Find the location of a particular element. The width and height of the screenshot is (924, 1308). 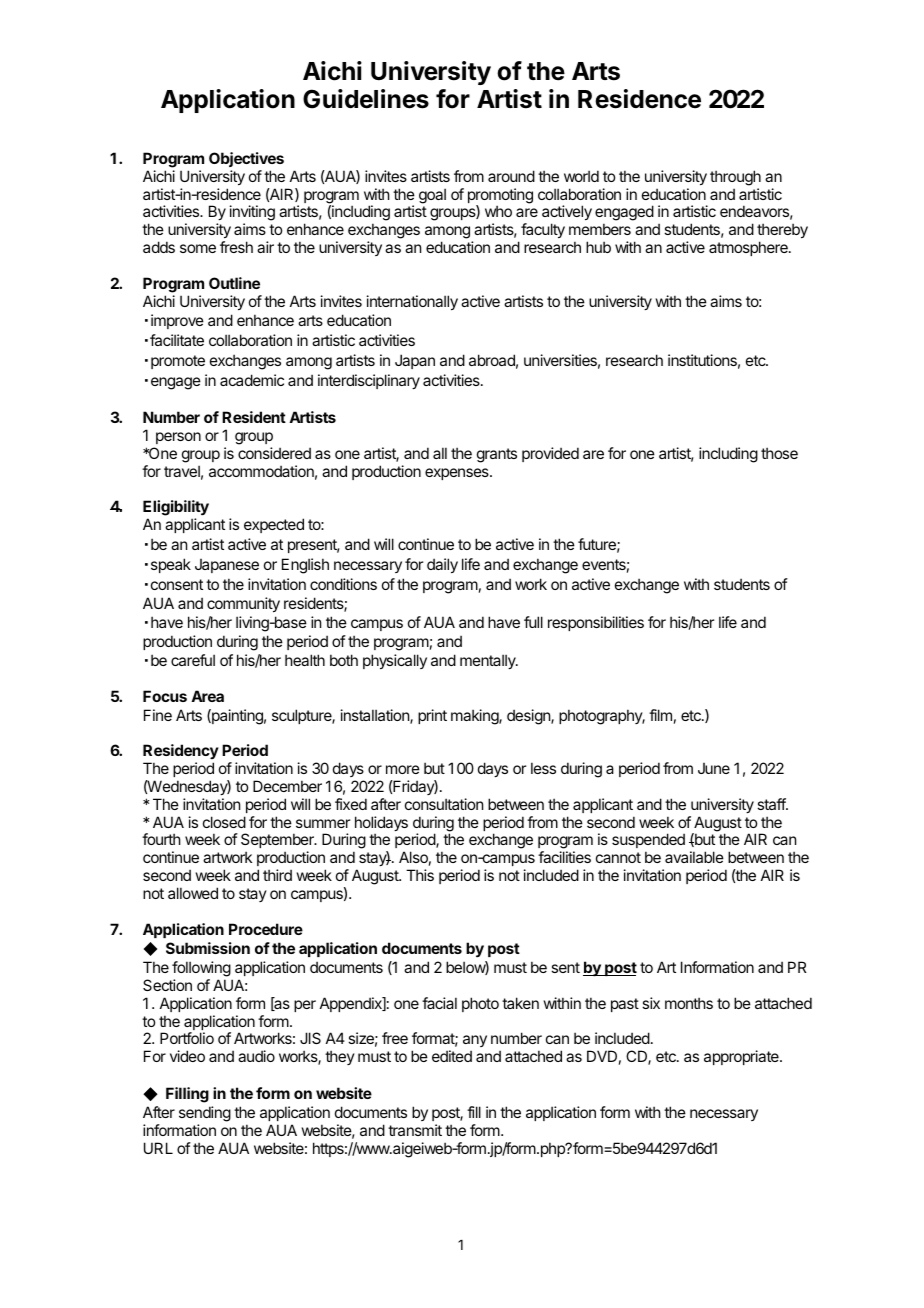

mentally is located at coordinates (489, 661).
